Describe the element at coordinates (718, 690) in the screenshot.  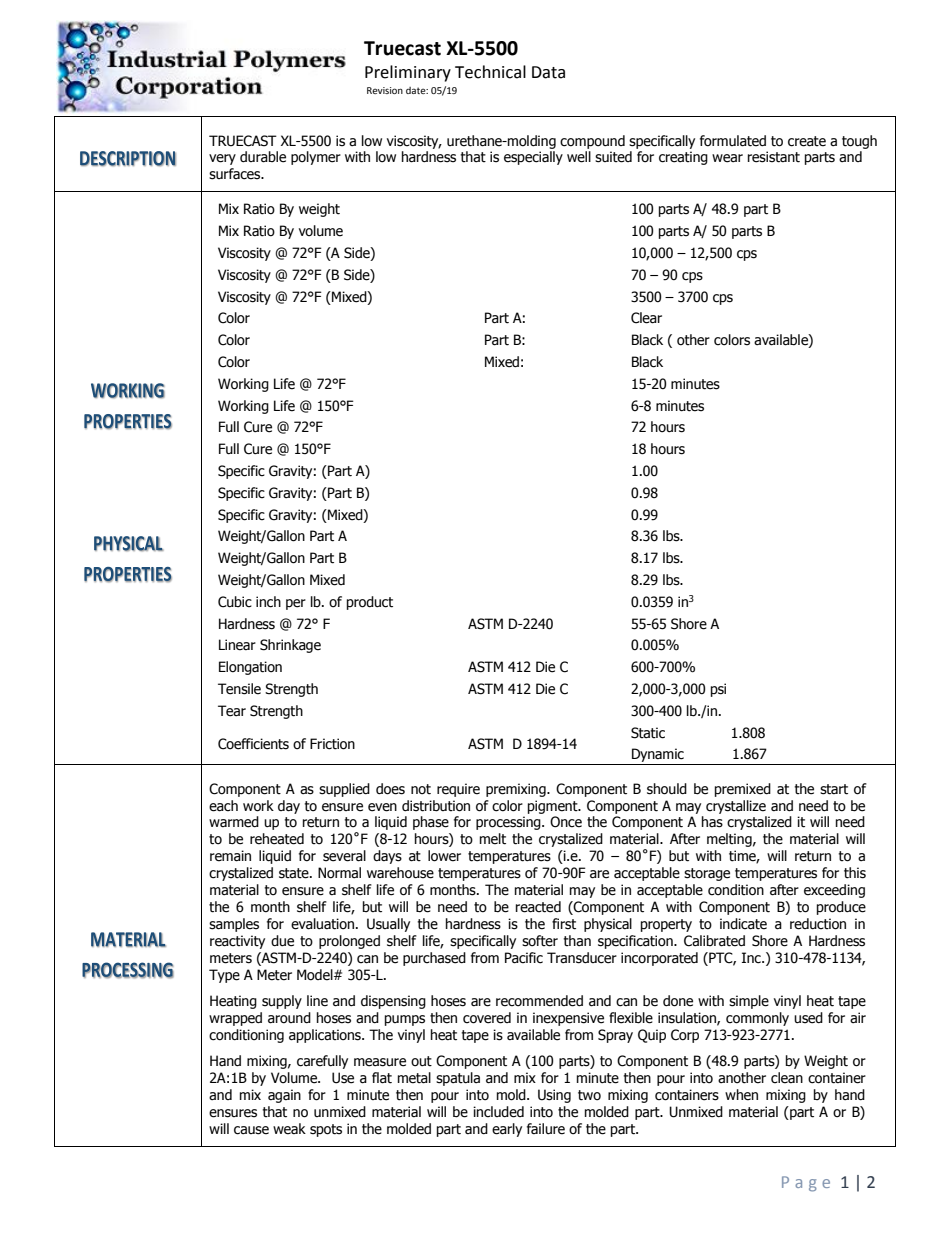
I see `psi` at that location.
